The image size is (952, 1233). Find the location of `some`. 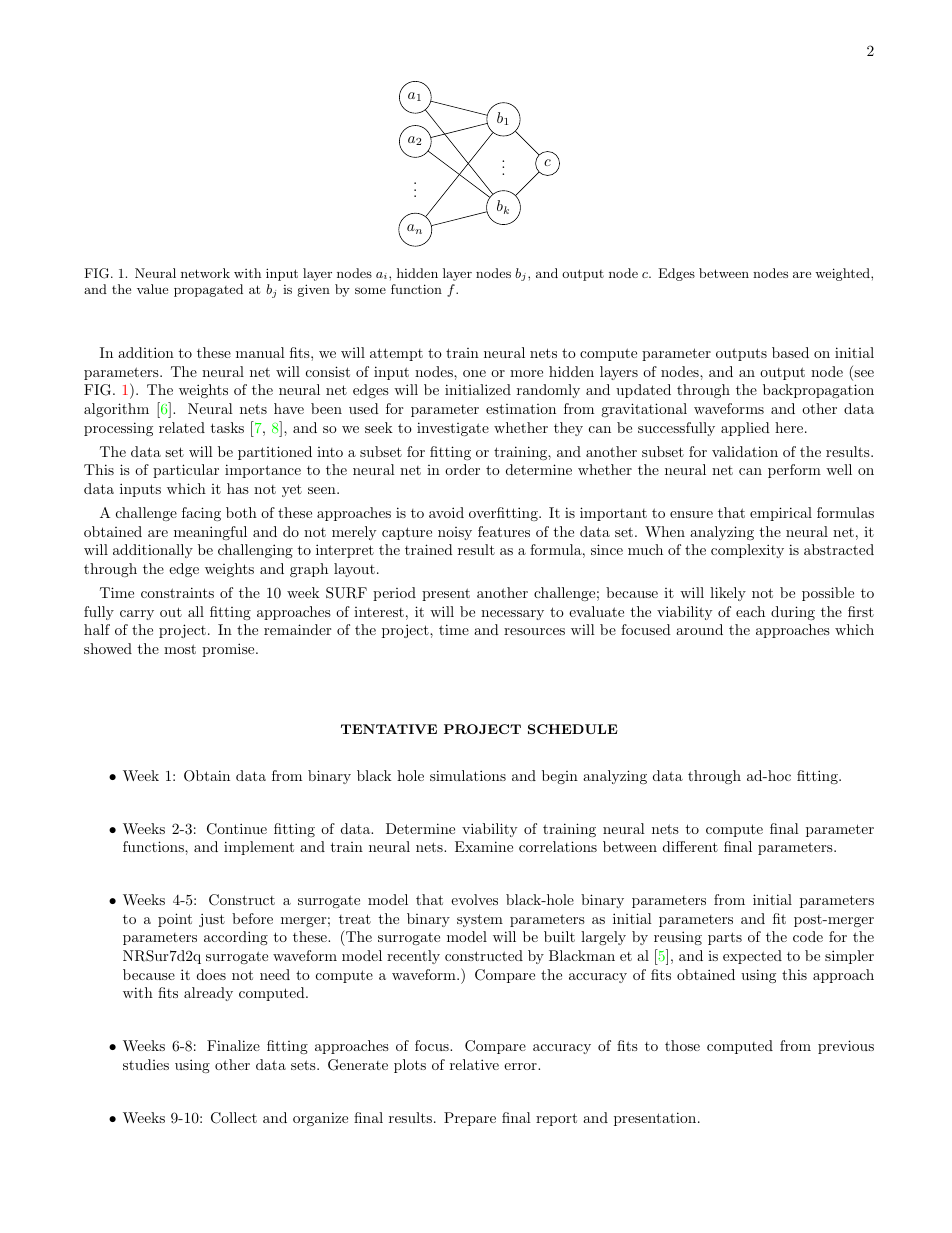

some is located at coordinates (370, 290).
